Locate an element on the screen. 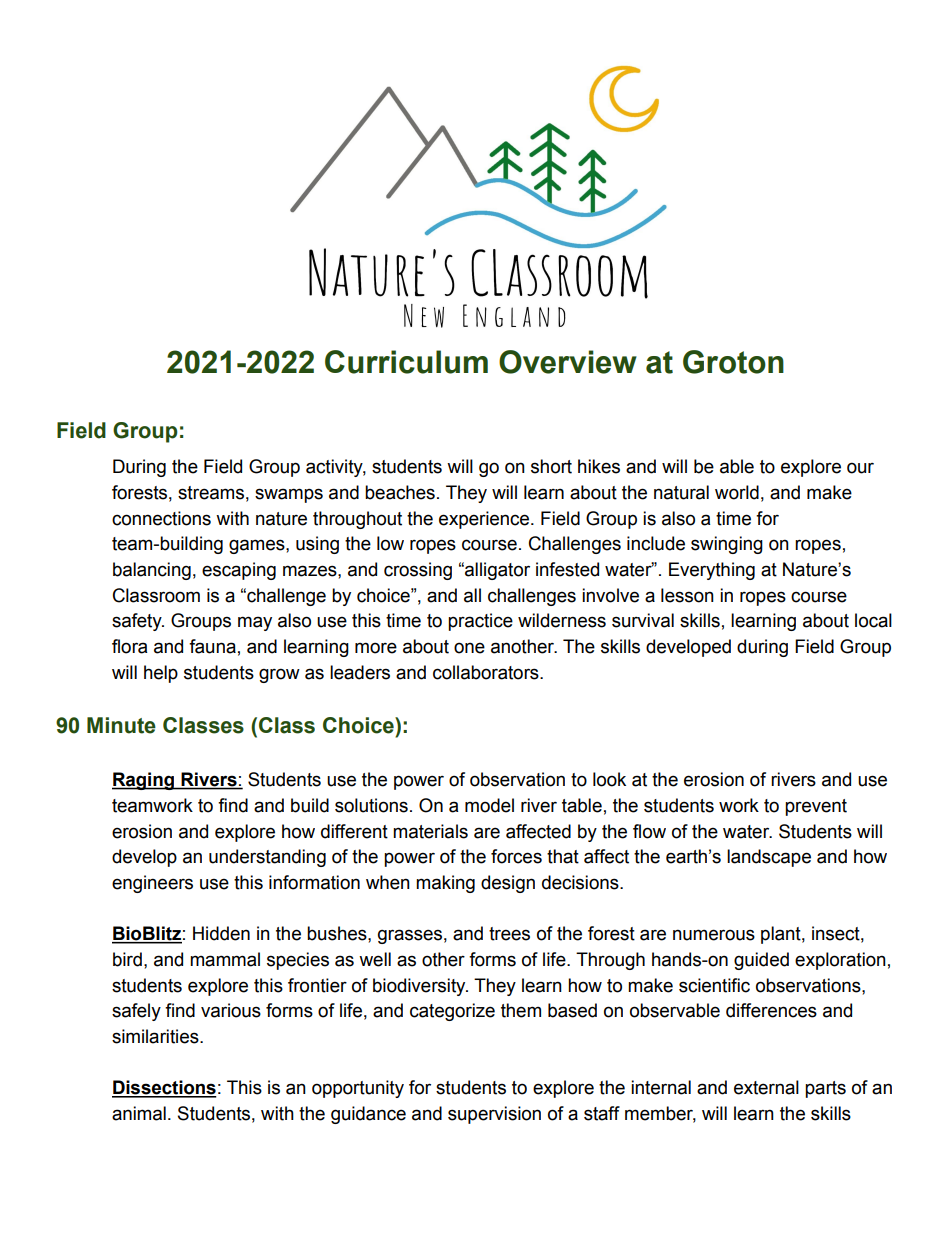 The image size is (952, 1233). Minute is located at coordinates (121, 725).
